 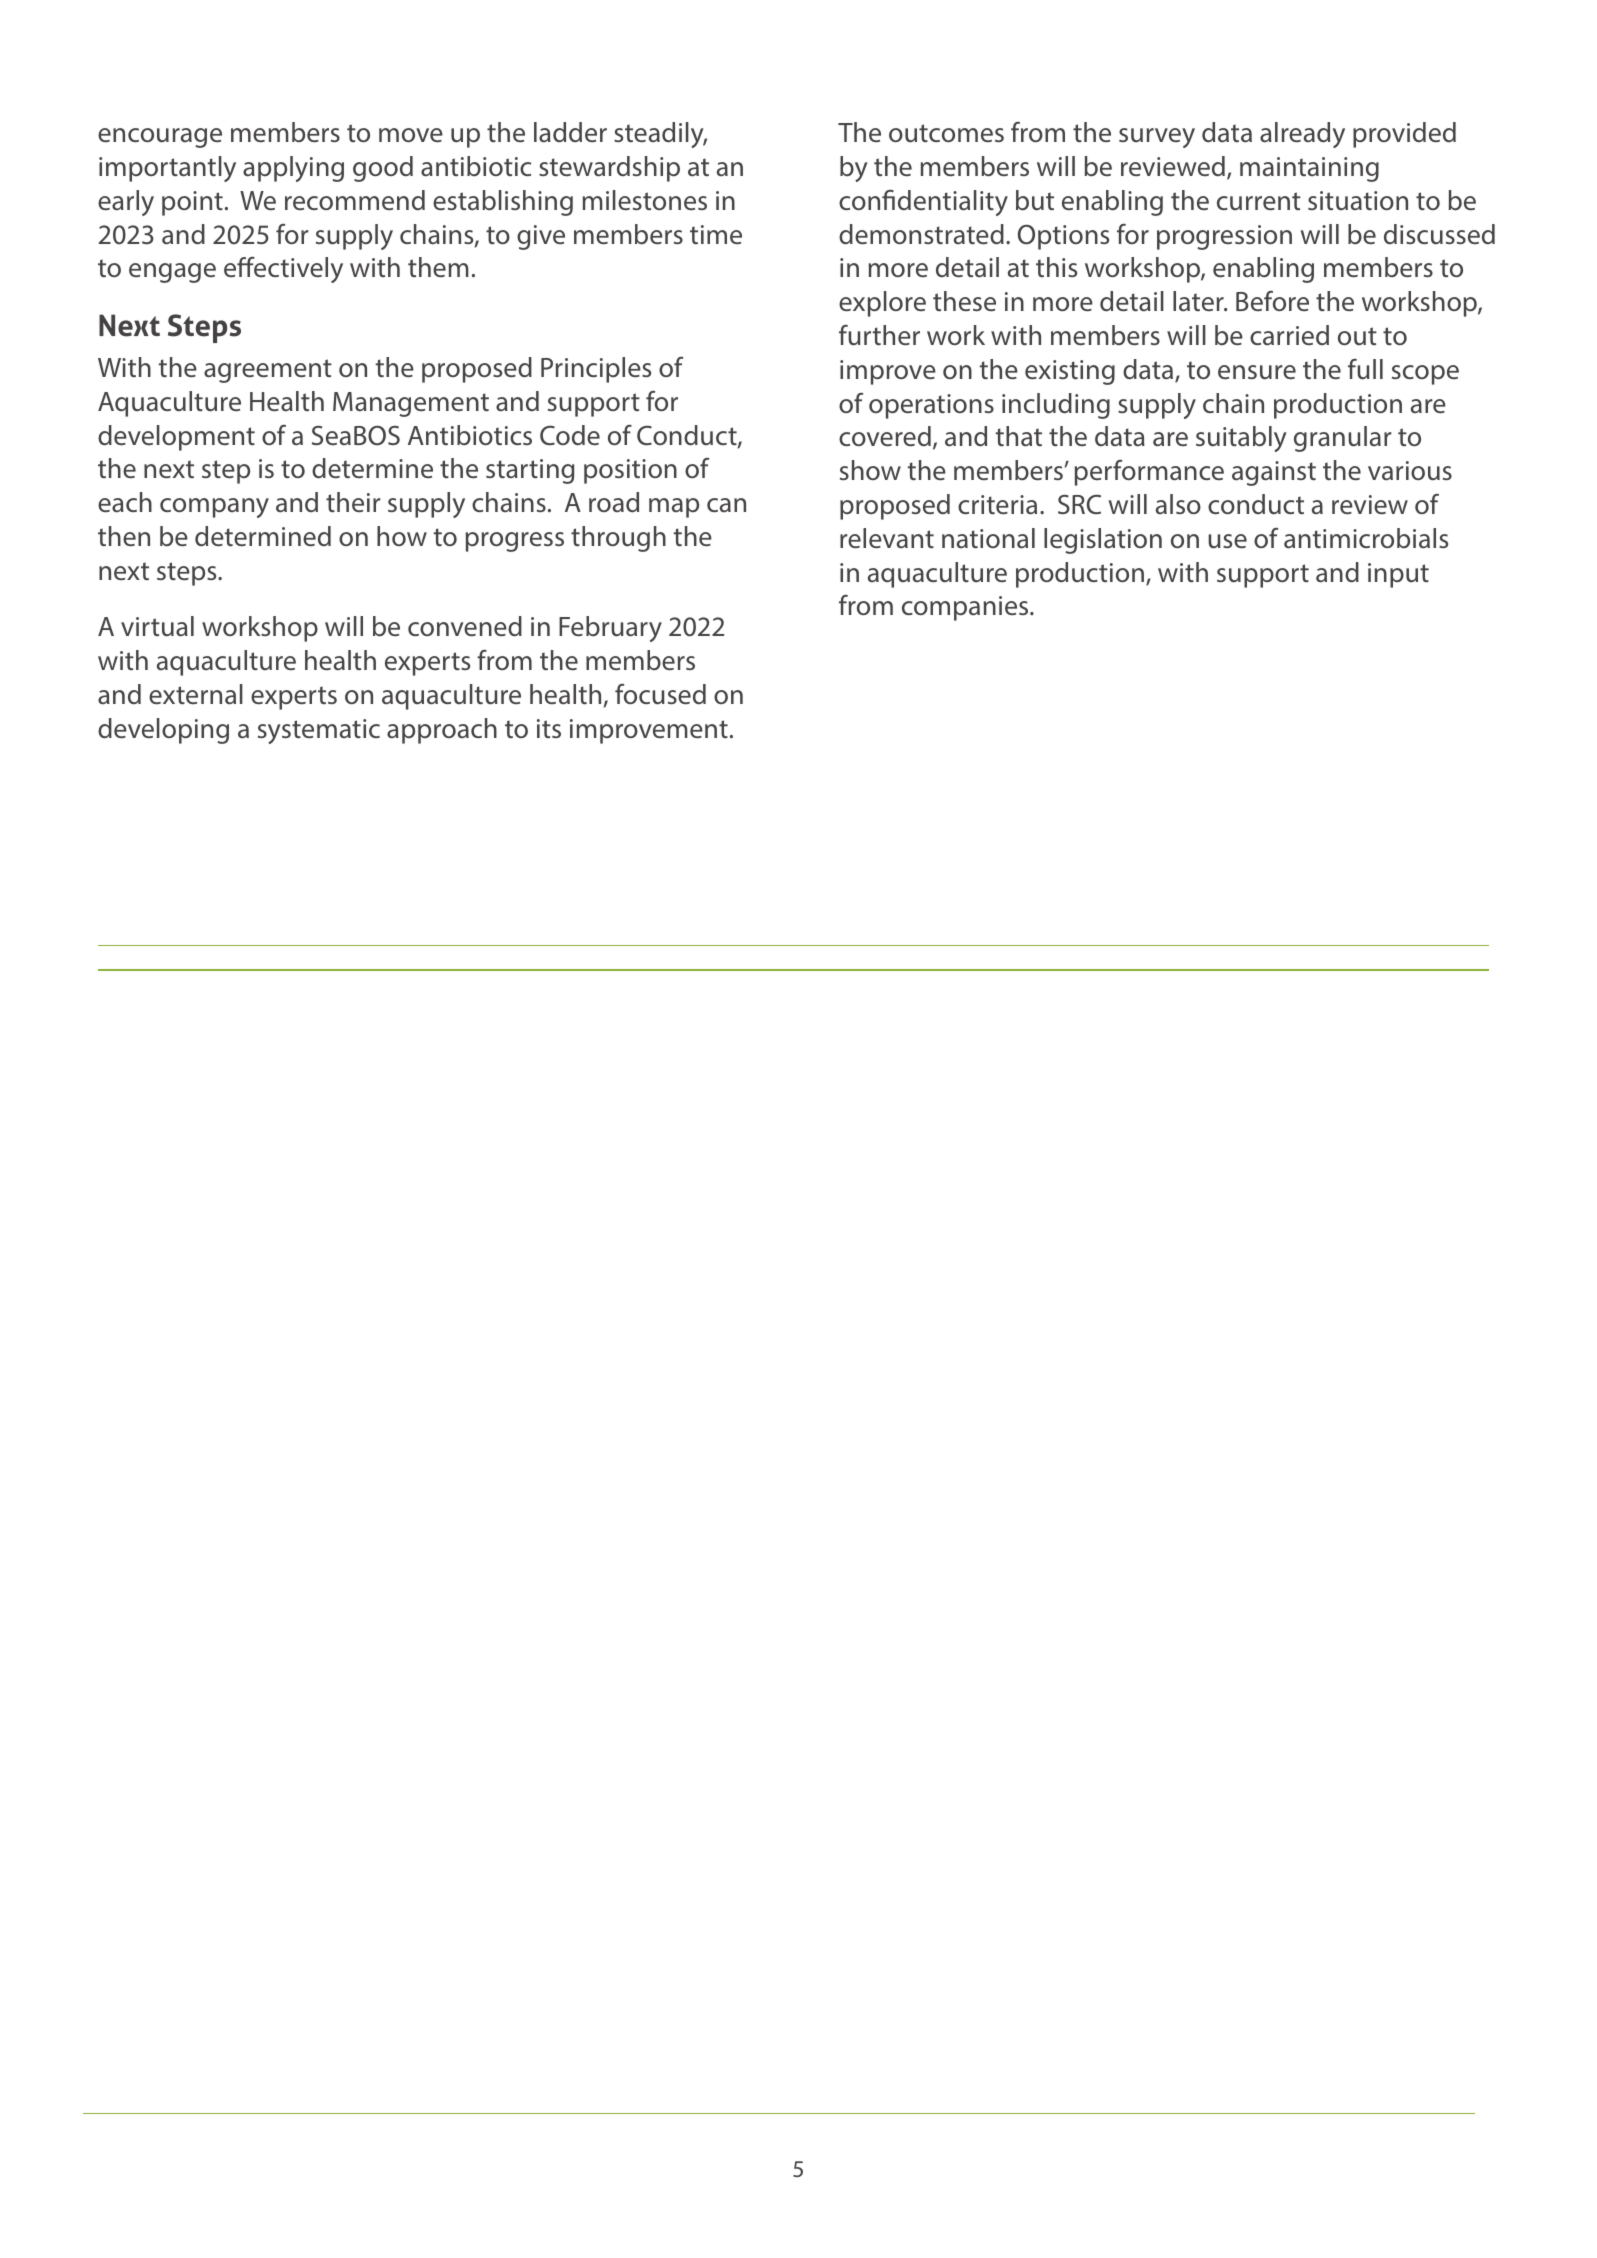 I want to click on Before, so click(x=1272, y=301).
